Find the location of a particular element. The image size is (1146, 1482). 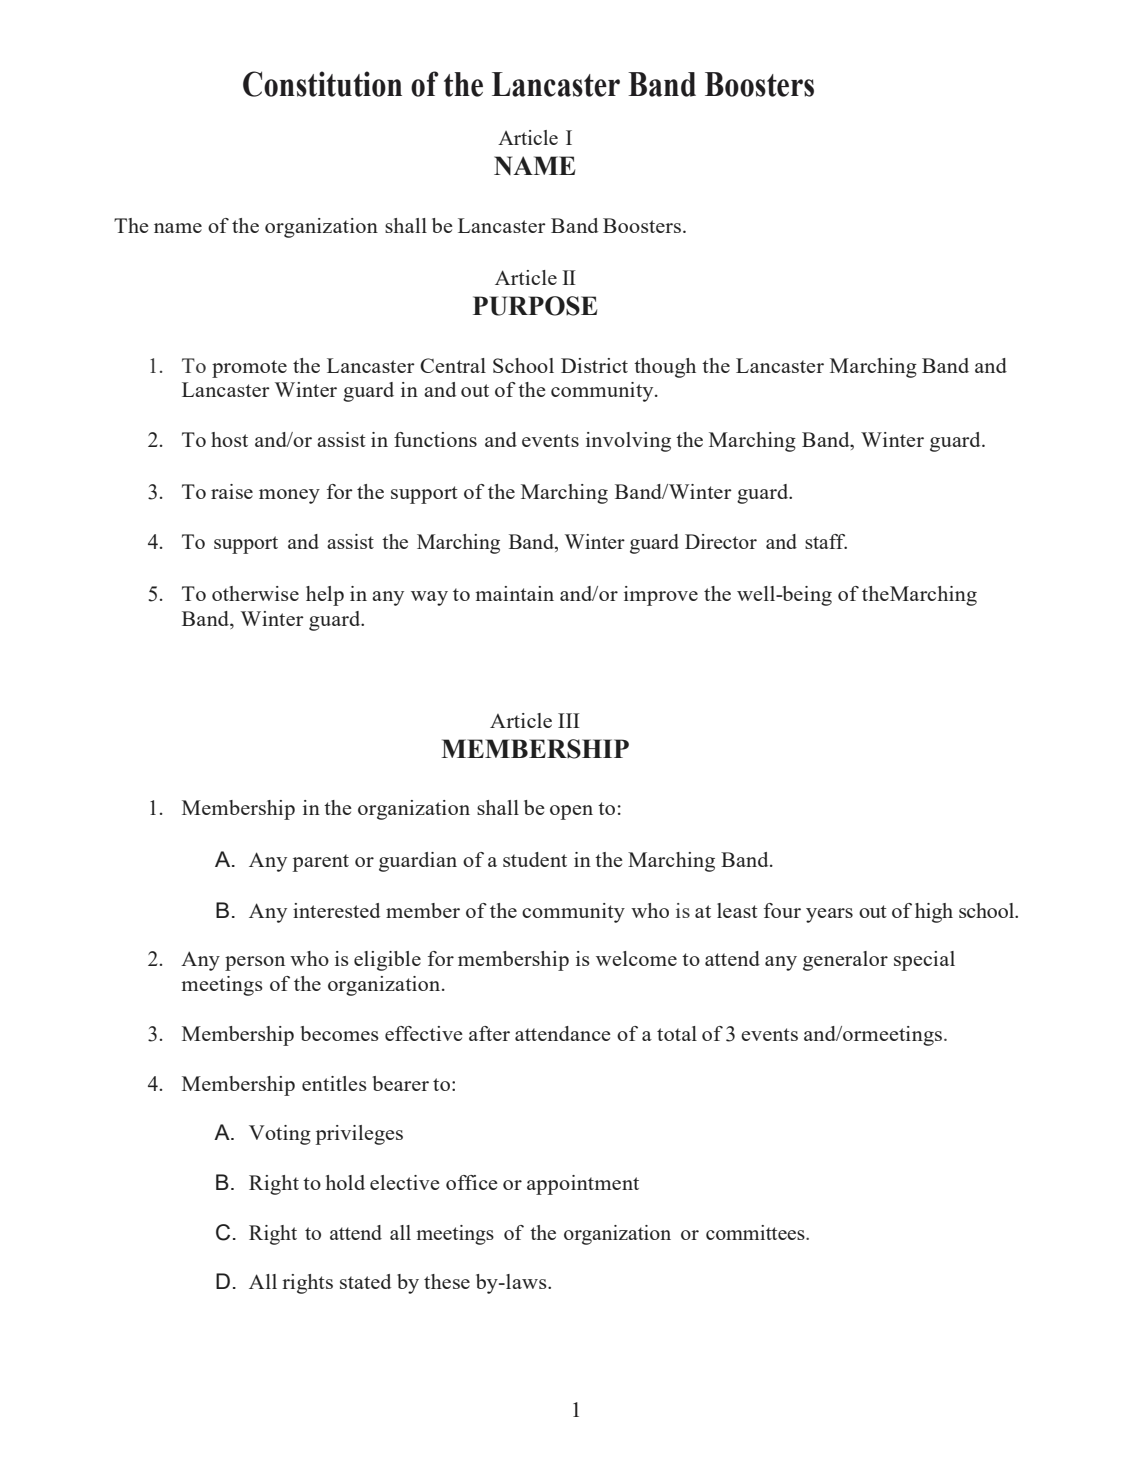

Constitution is located at coordinates (322, 84).
